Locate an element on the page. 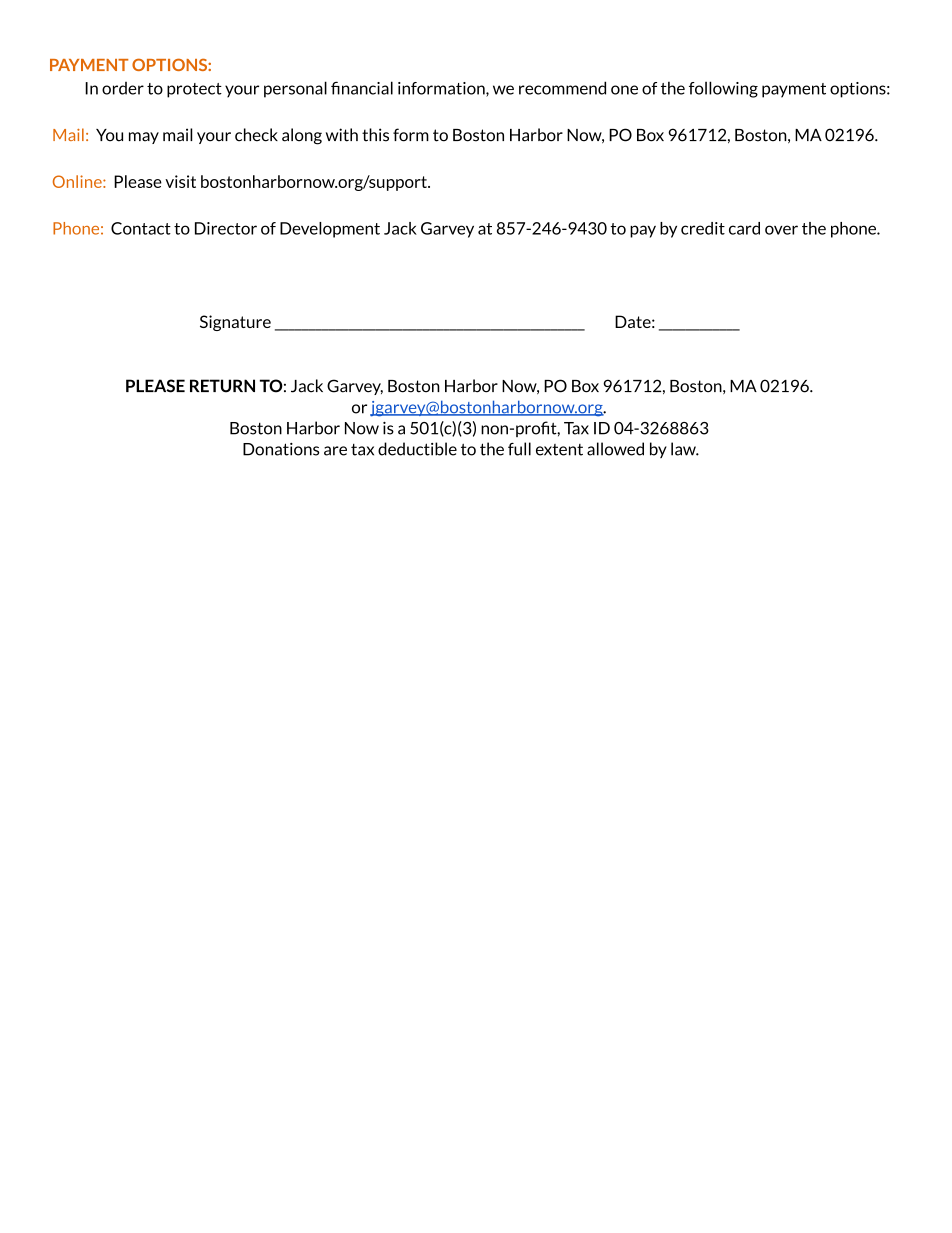 This image has width=952, height=1233. Development is located at coordinates (330, 230).
